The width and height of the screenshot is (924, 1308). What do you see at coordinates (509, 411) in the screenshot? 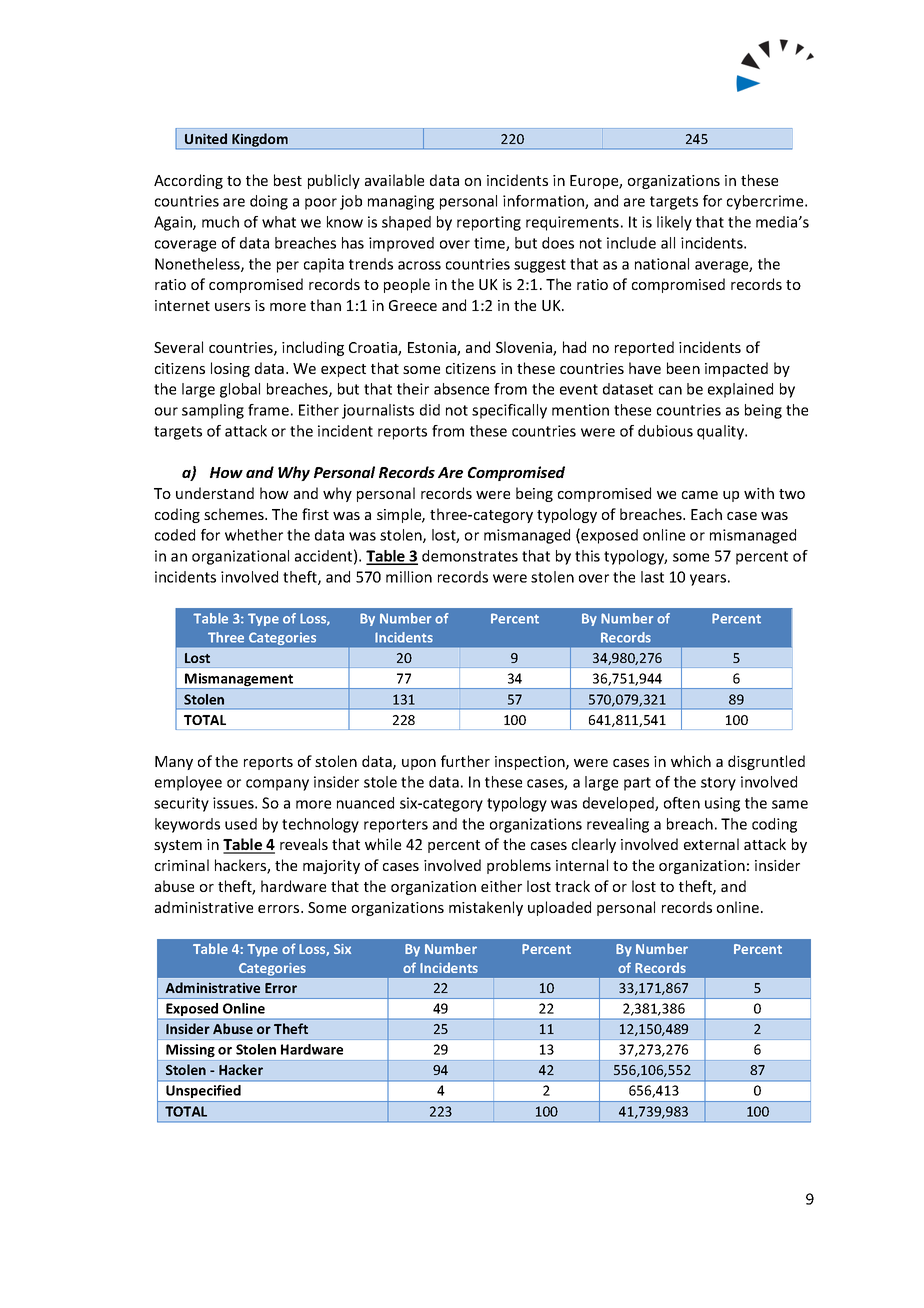
I see `specifically` at bounding box center [509, 411].
